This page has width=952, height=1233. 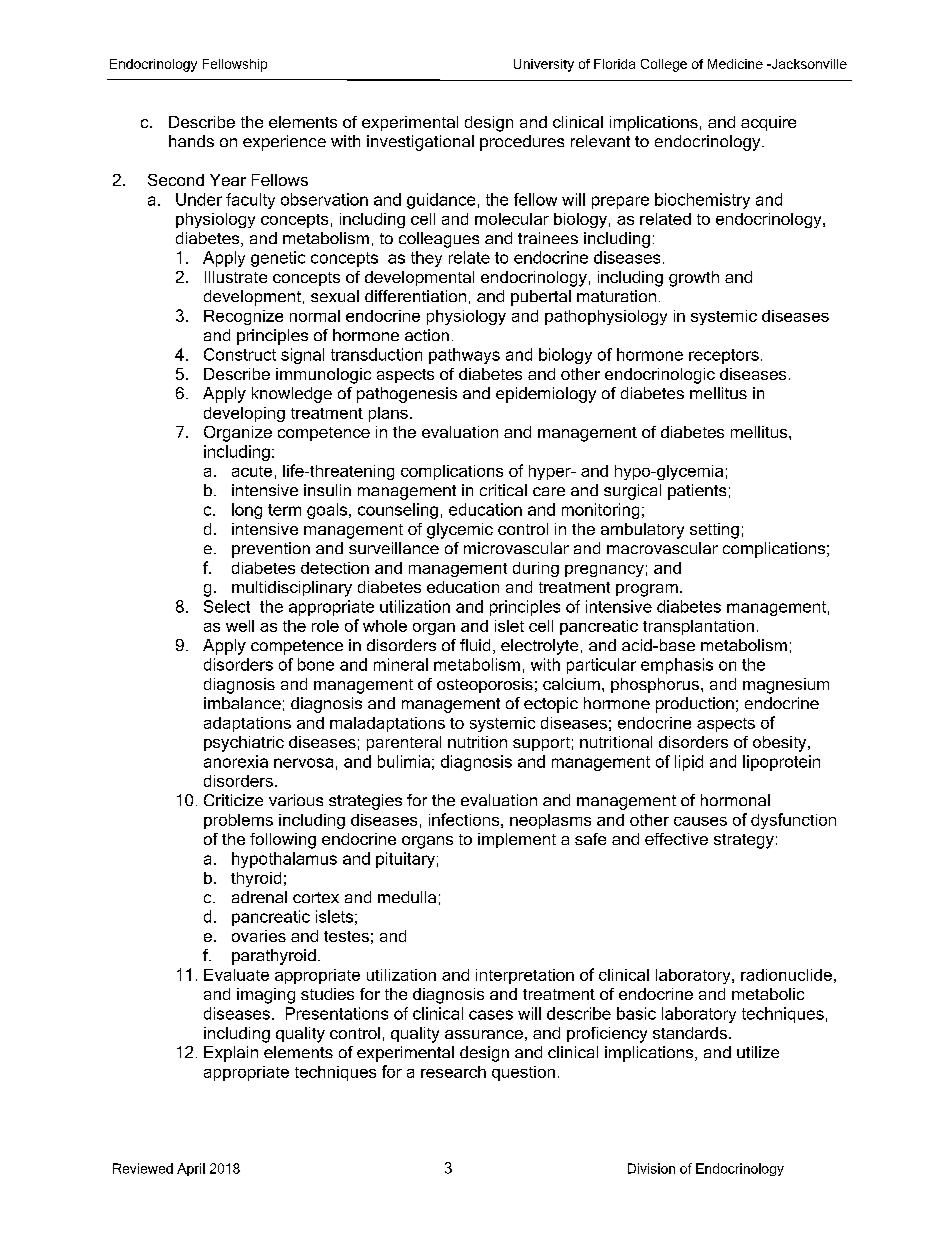 I want to click on hands, so click(x=191, y=141).
